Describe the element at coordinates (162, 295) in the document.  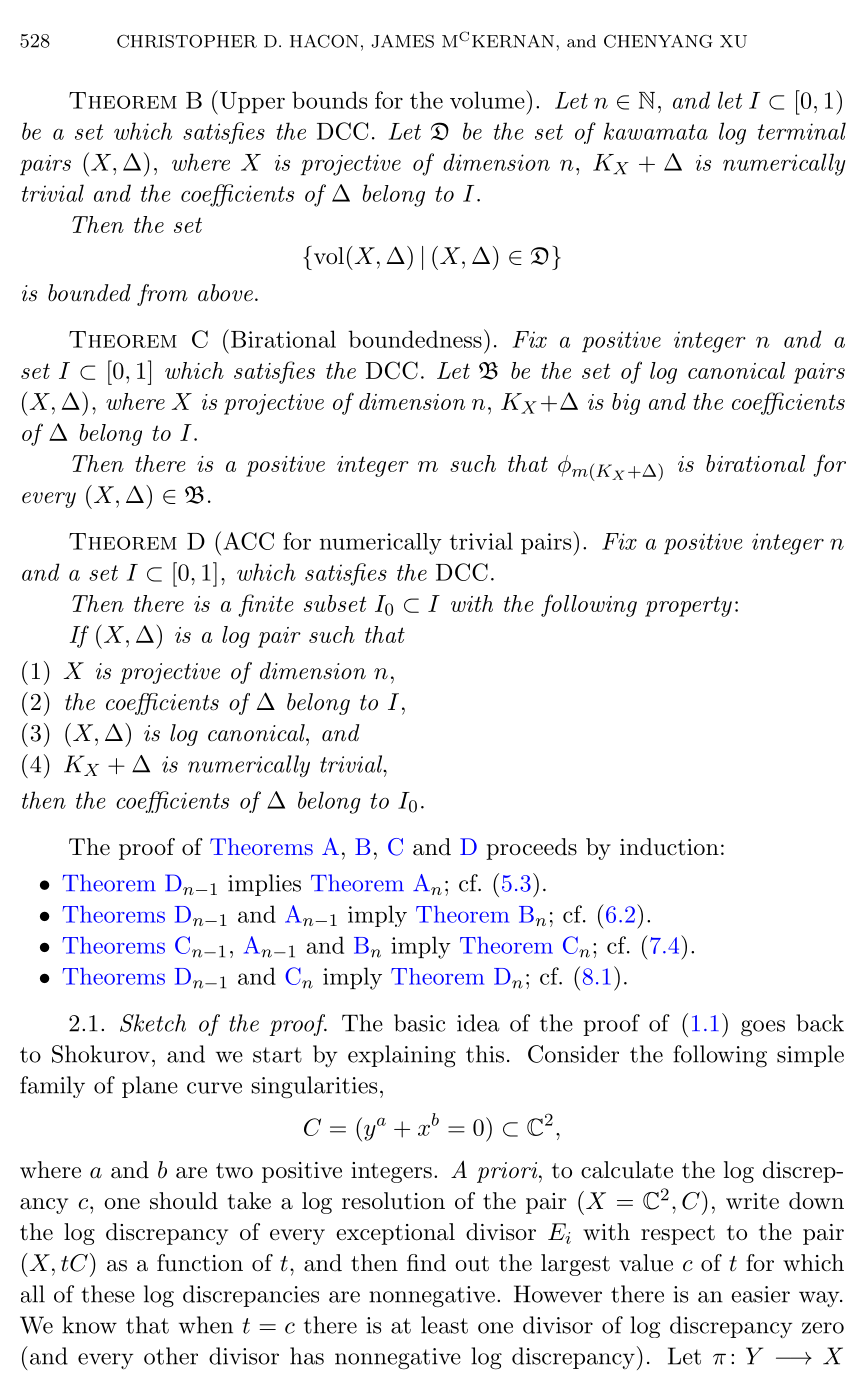
I see `from` at that location.
